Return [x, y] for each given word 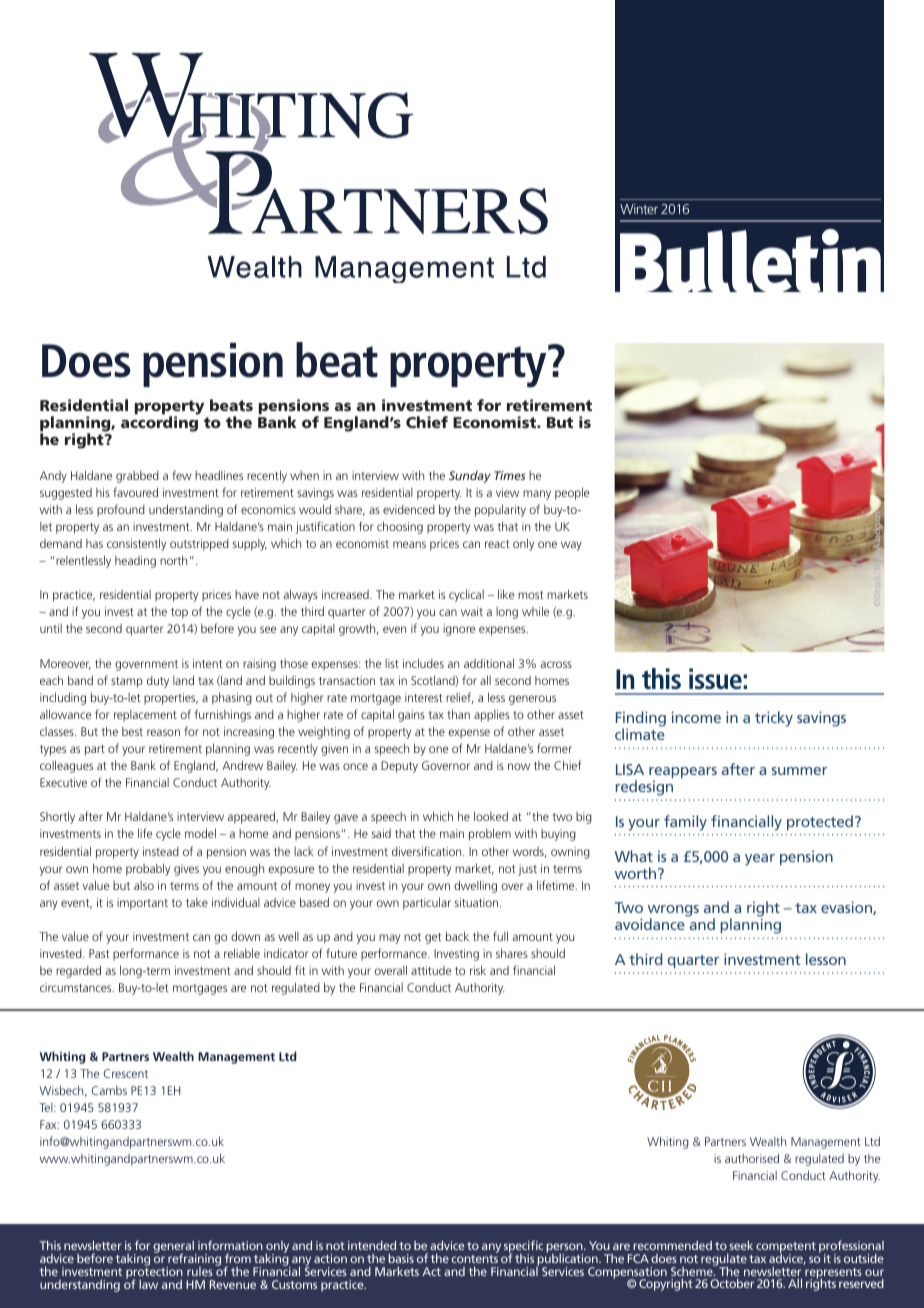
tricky [774, 719]
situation [476, 902]
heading [135, 562]
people [572, 493]
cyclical [466, 595]
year [760, 860]
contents [475, 1259]
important [142, 904]
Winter [639, 209]
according [159, 424]
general [174, 1247]
